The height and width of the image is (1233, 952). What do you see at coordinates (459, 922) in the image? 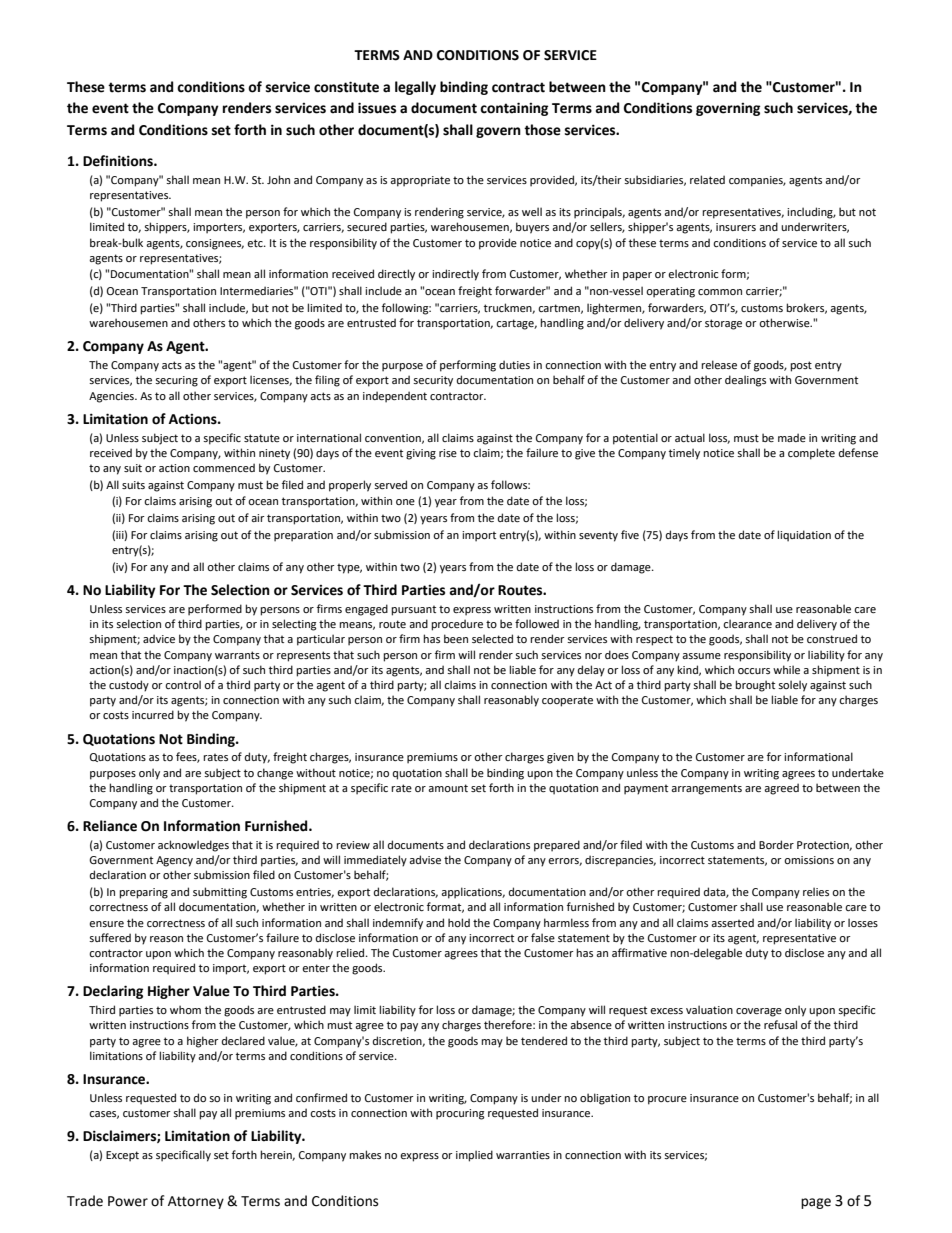
I see `hold` at bounding box center [459, 922].
